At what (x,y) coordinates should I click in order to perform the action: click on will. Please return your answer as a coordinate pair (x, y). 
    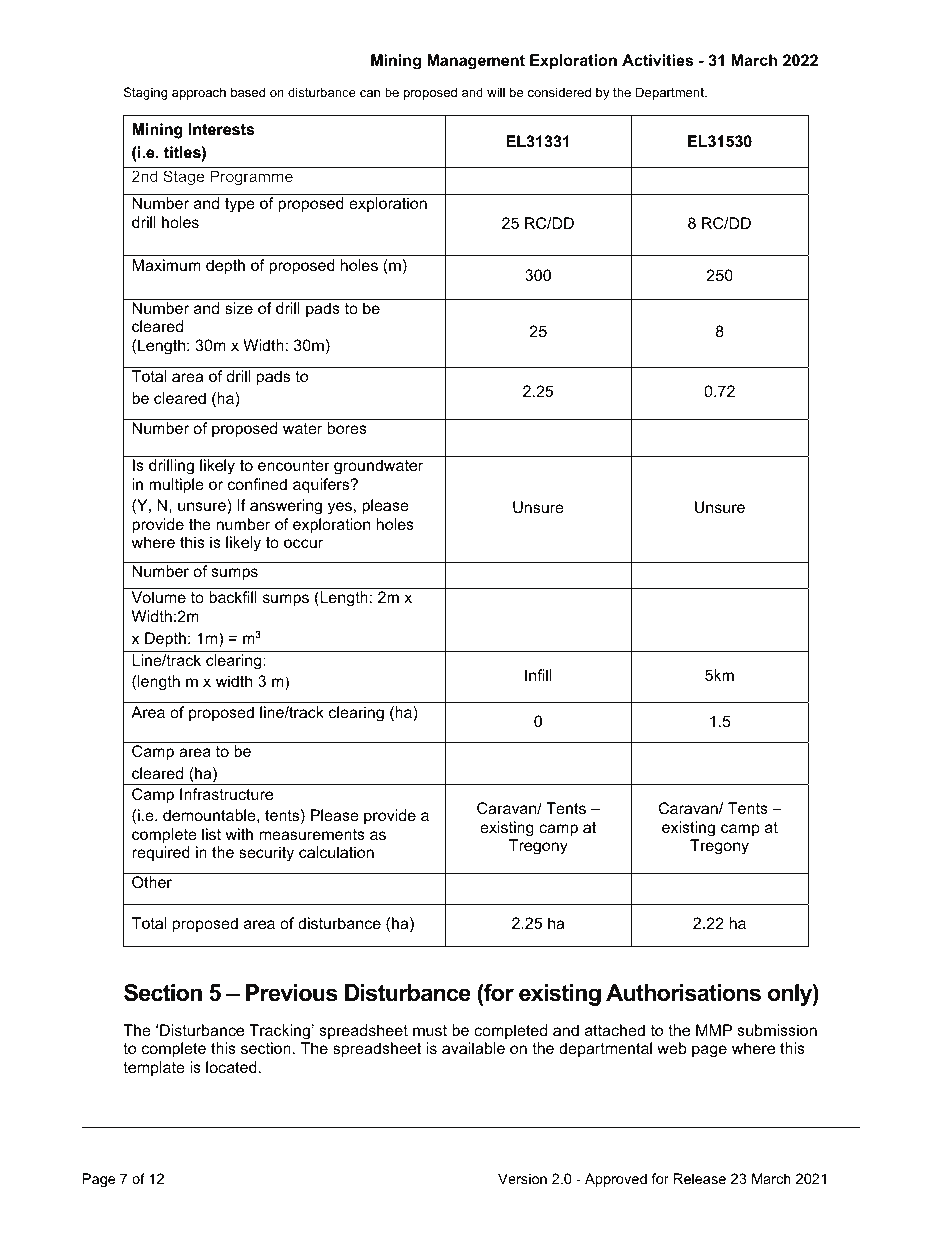
    Looking at the image, I should click on (496, 92).
